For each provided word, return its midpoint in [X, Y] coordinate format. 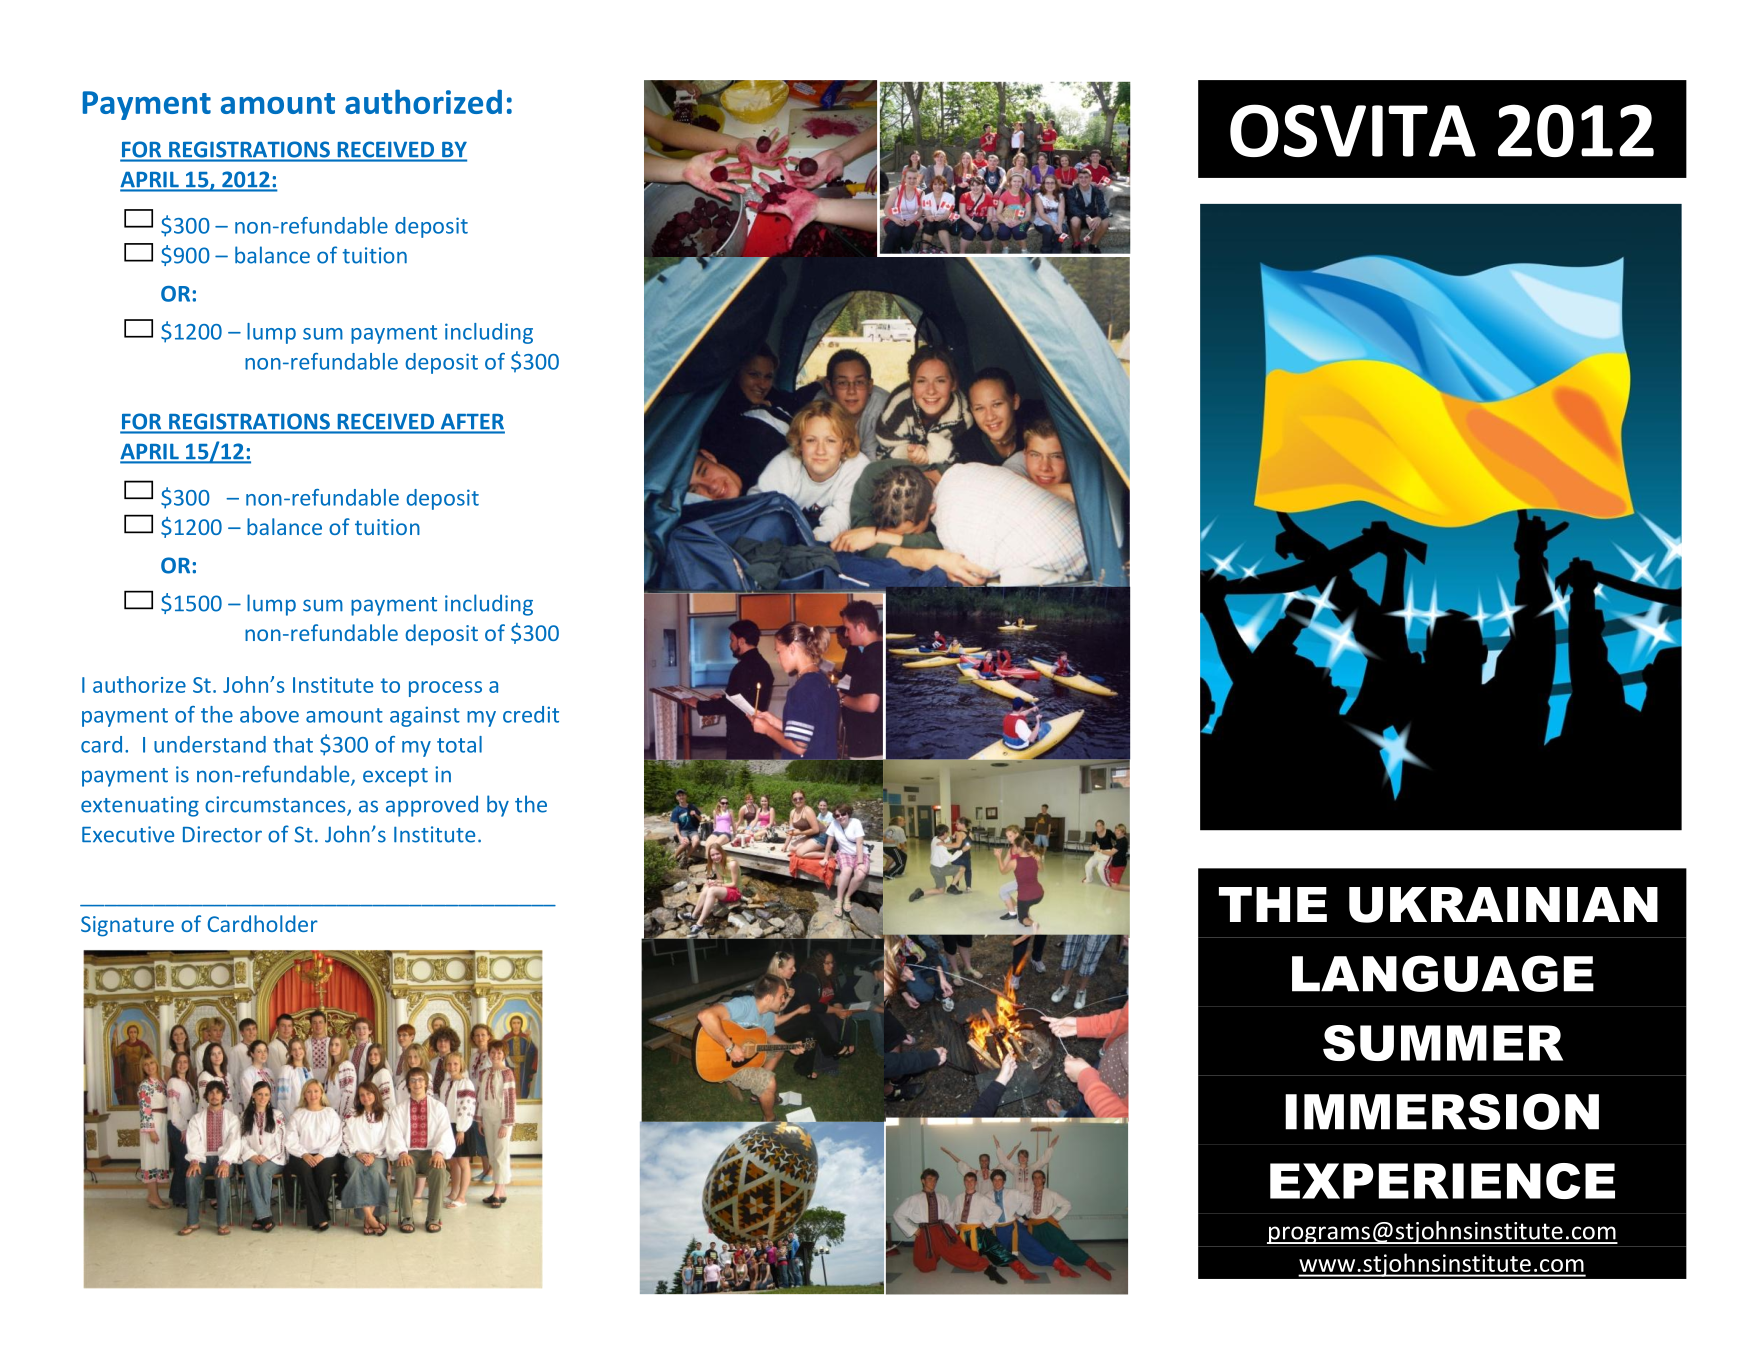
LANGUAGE [1443, 973]
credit [531, 714]
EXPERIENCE [1442, 1181]
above [269, 714]
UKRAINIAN [1503, 905]
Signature [127, 926]
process [445, 689]
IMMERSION [1442, 1111]
